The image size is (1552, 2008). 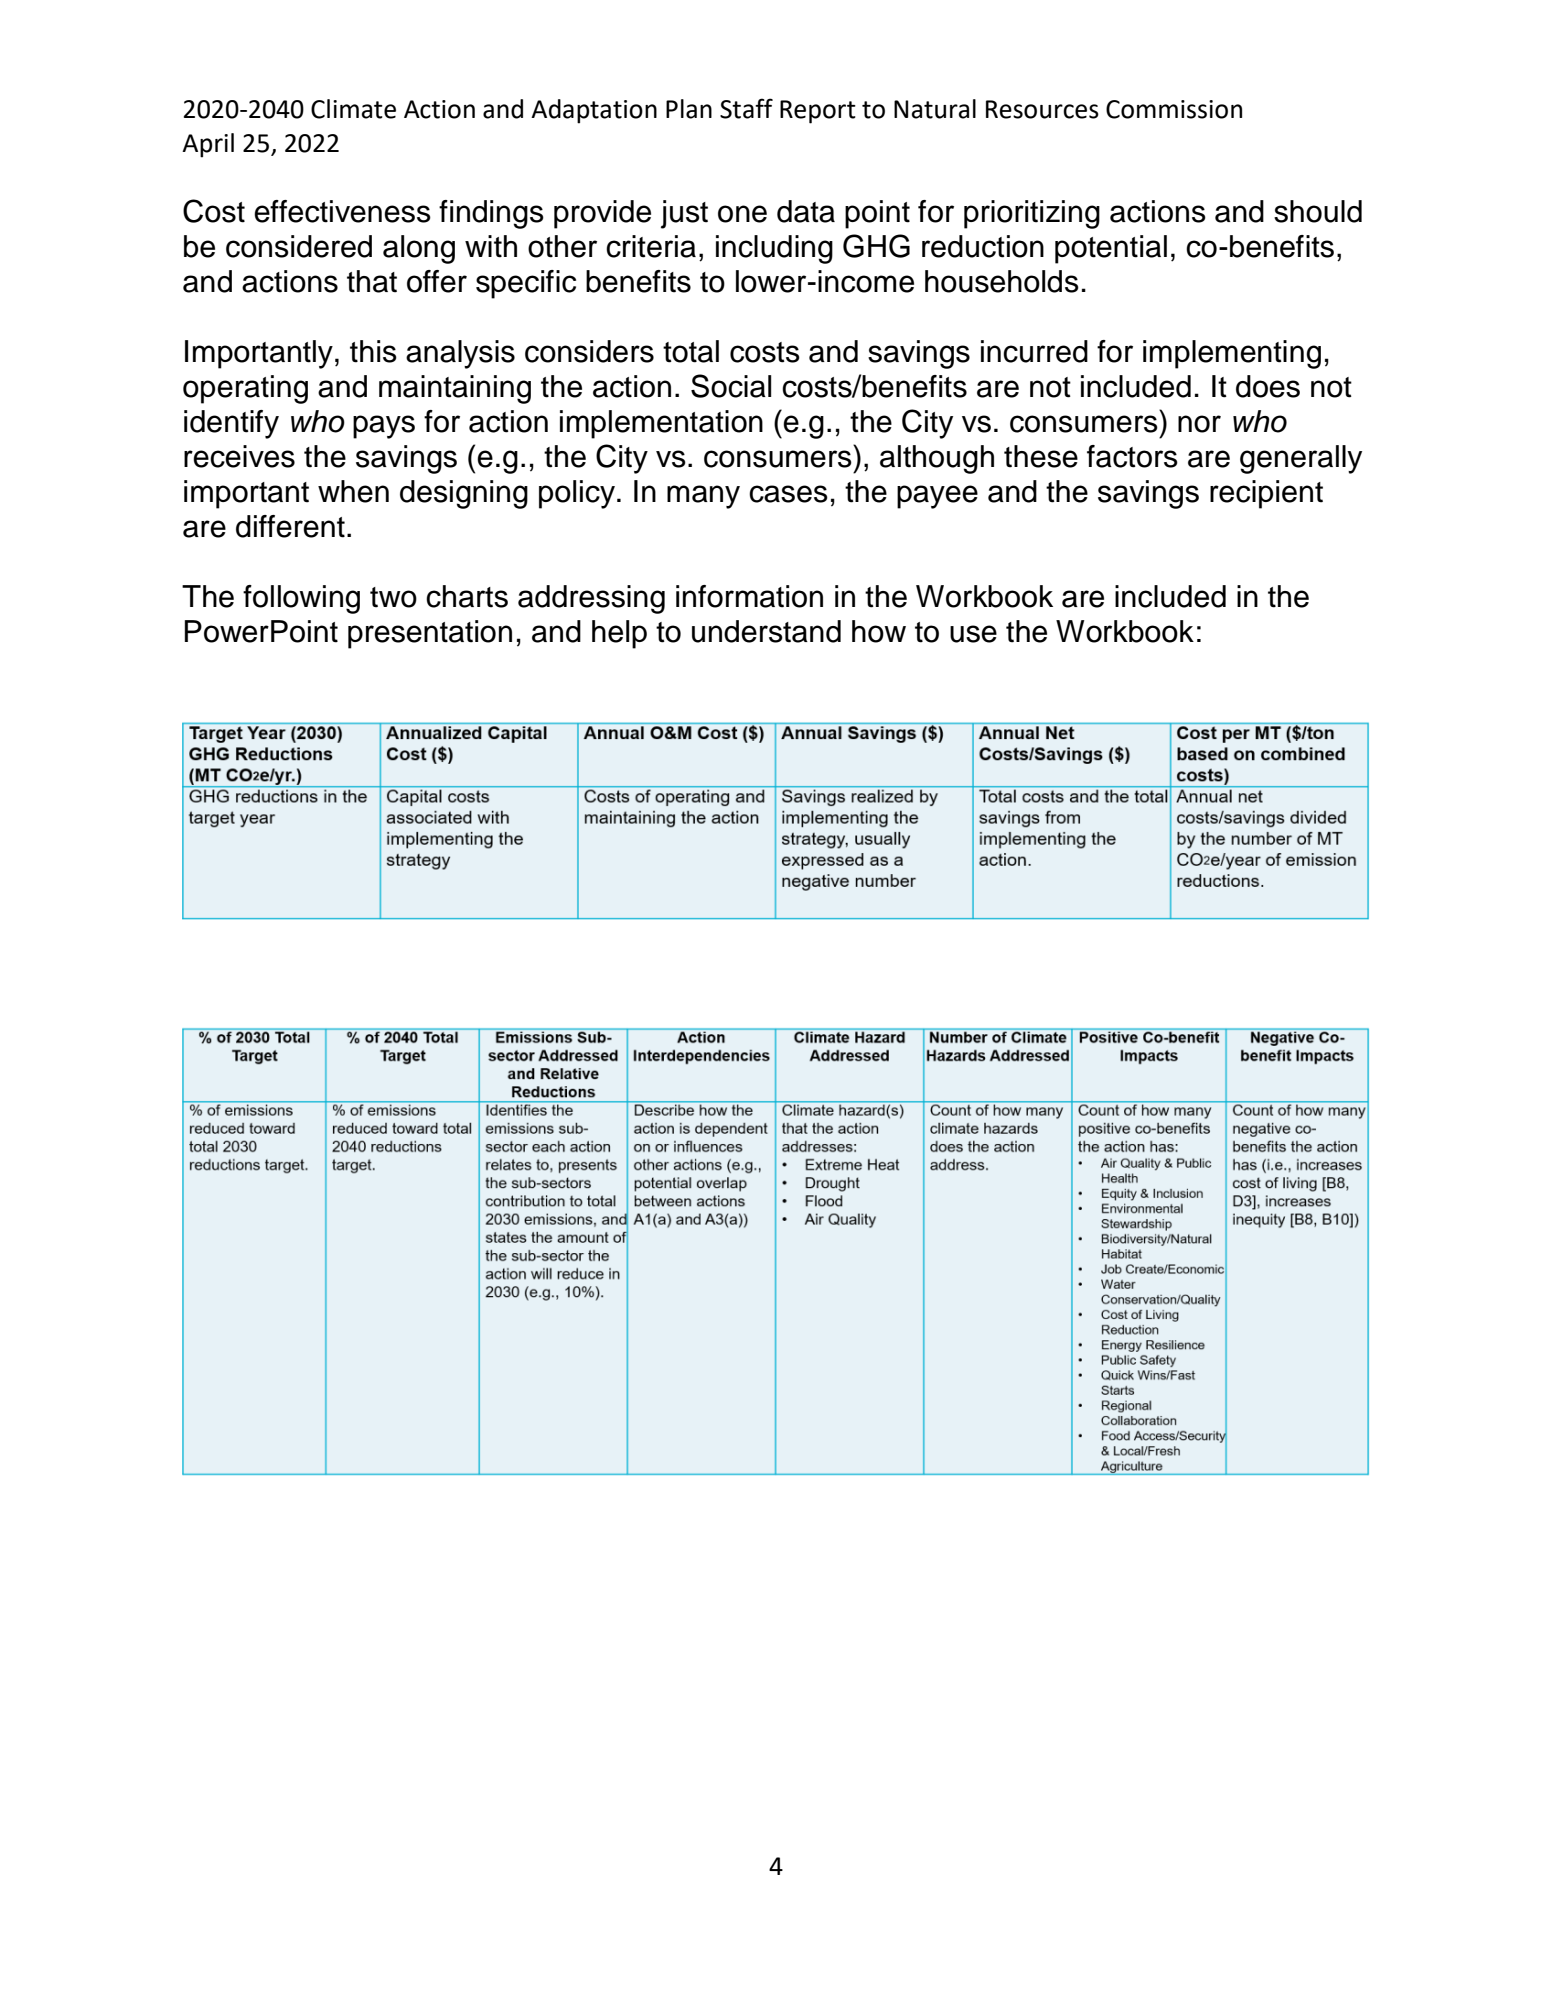 I want to click on Commission, so click(x=1174, y=109).
